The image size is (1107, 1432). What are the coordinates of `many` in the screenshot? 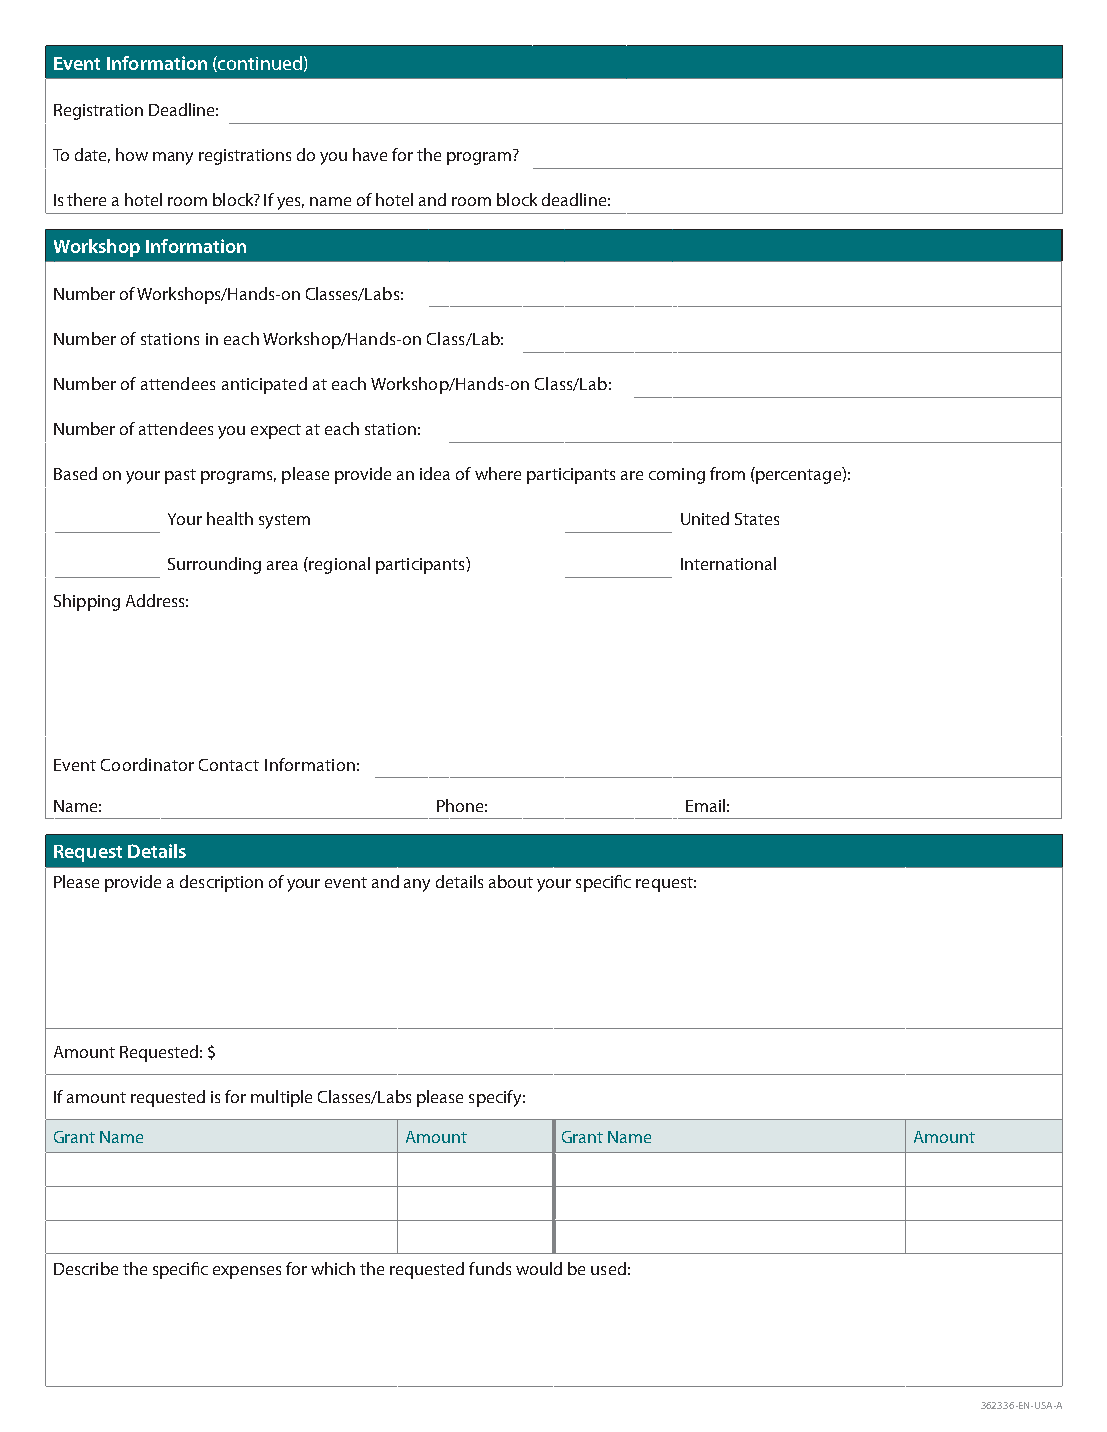 It's located at (173, 158).
